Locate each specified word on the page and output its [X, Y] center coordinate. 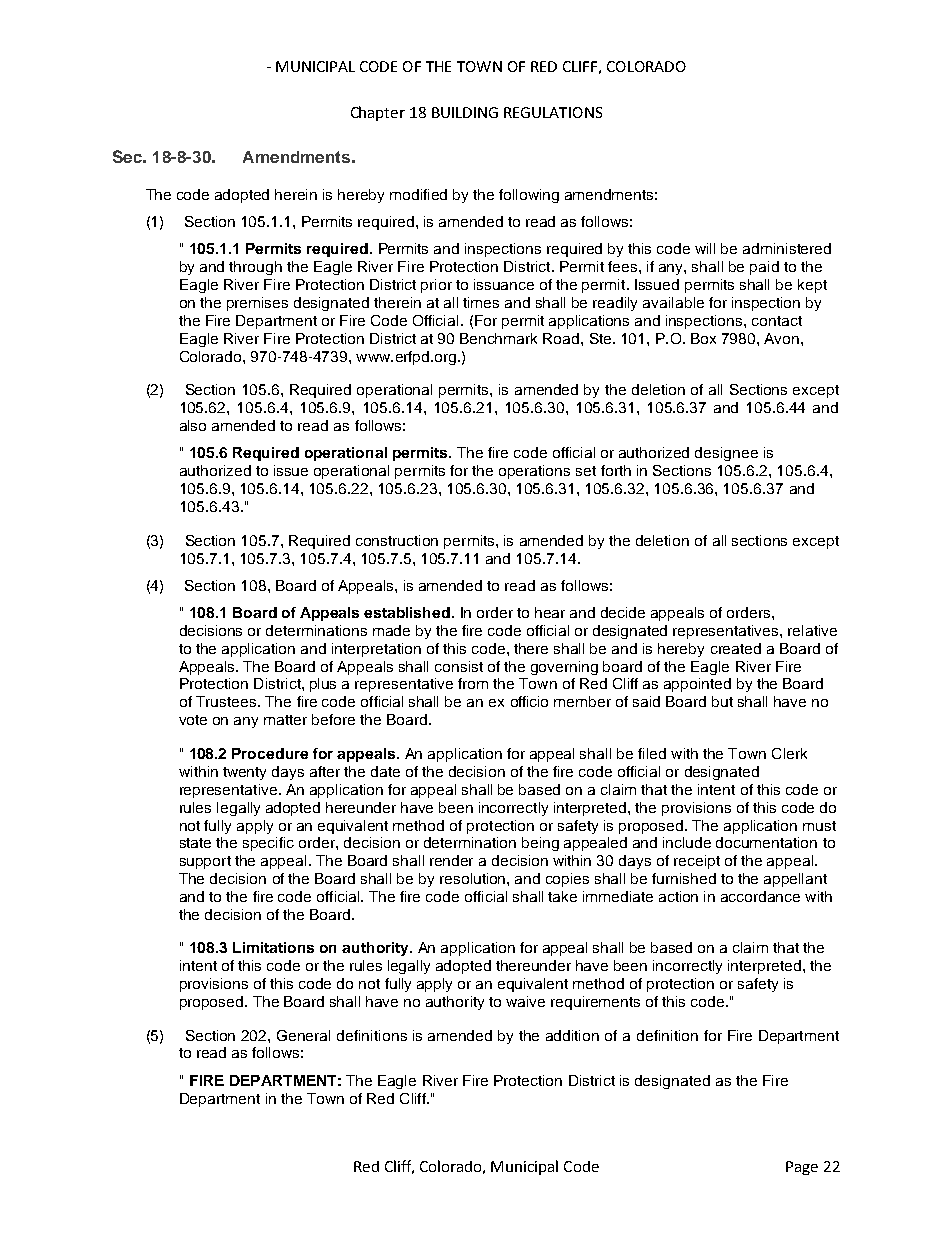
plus [323, 685]
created [736, 648]
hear [550, 612]
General [303, 1035]
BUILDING [465, 112]
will [705, 248]
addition [572, 1035]
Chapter [378, 113]
